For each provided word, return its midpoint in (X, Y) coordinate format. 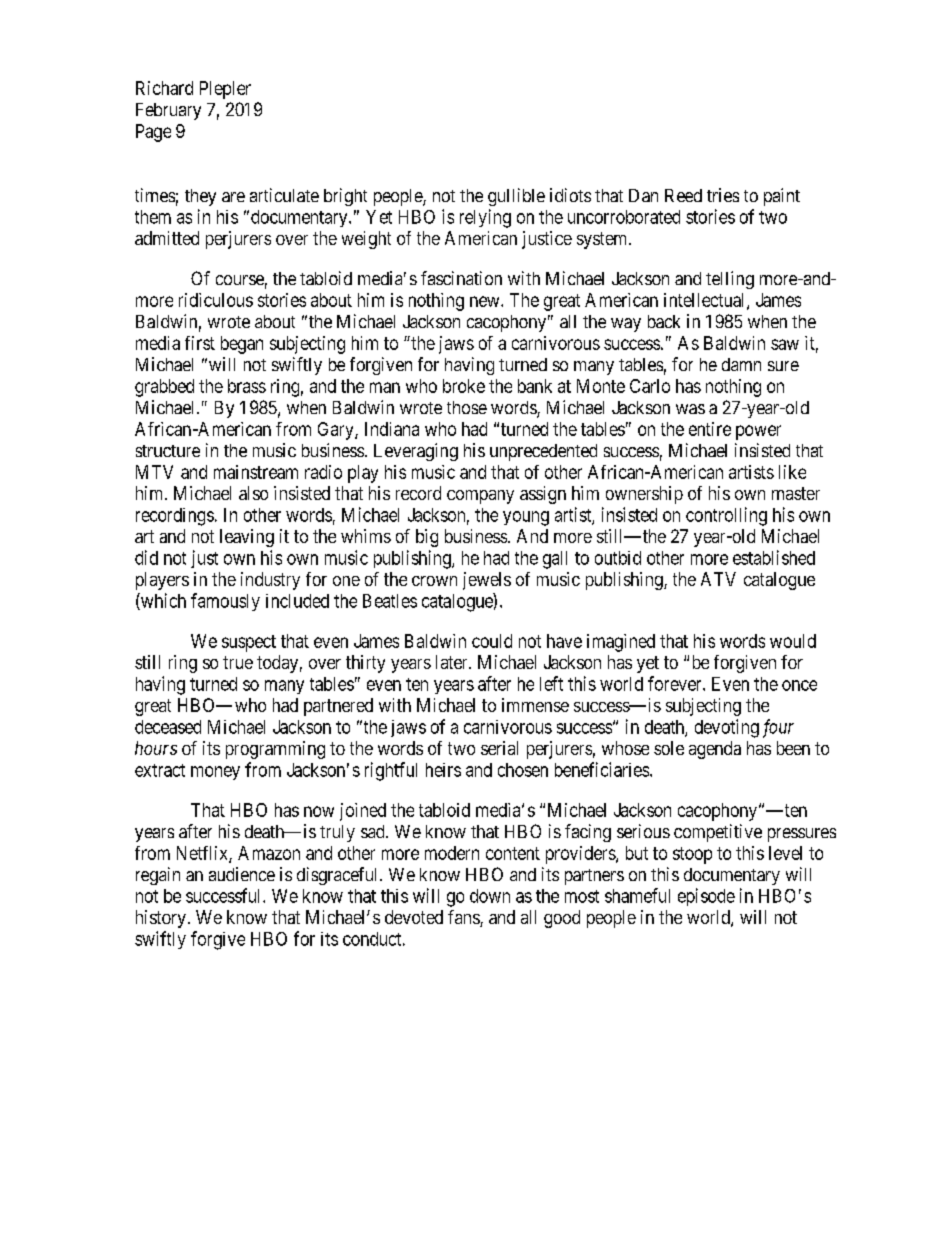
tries (723, 195)
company (480, 497)
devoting (727, 728)
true (238, 662)
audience (242, 874)
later (453, 662)
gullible (516, 197)
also (253, 493)
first (200, 343)
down (490, 896)
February (168, 111)
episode (706, 897)
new (486, 301)
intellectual (706, 301)
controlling (726, 516)
